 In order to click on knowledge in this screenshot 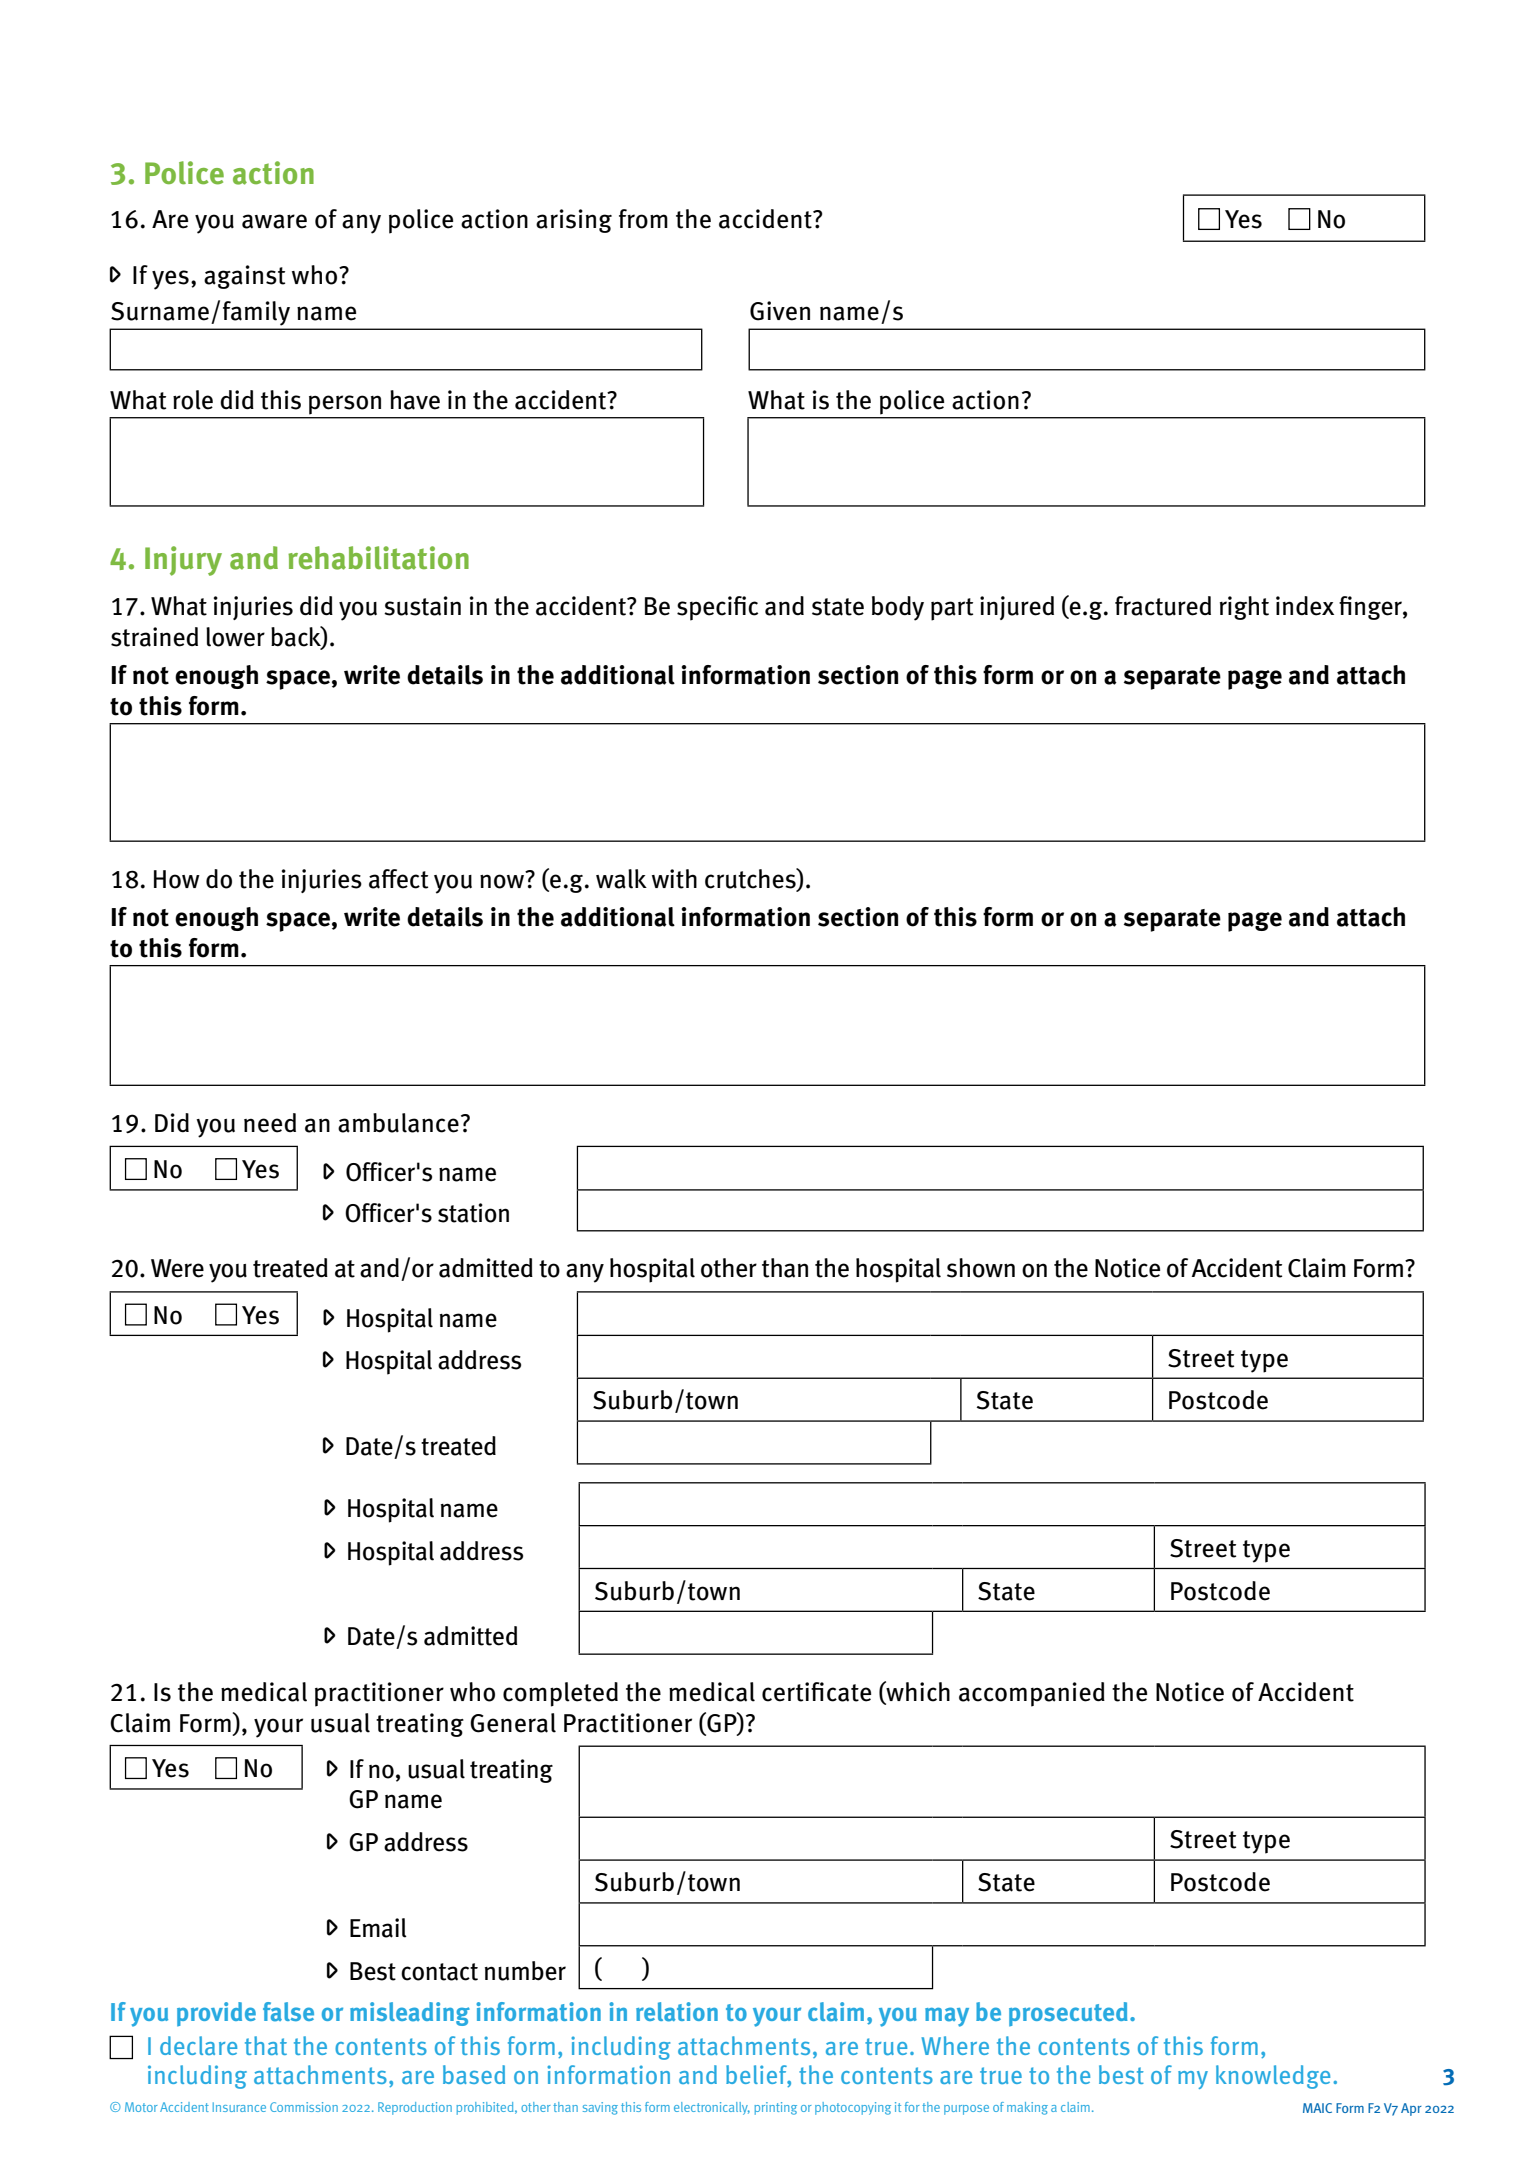, I will do `click(1273, 2077)`.
